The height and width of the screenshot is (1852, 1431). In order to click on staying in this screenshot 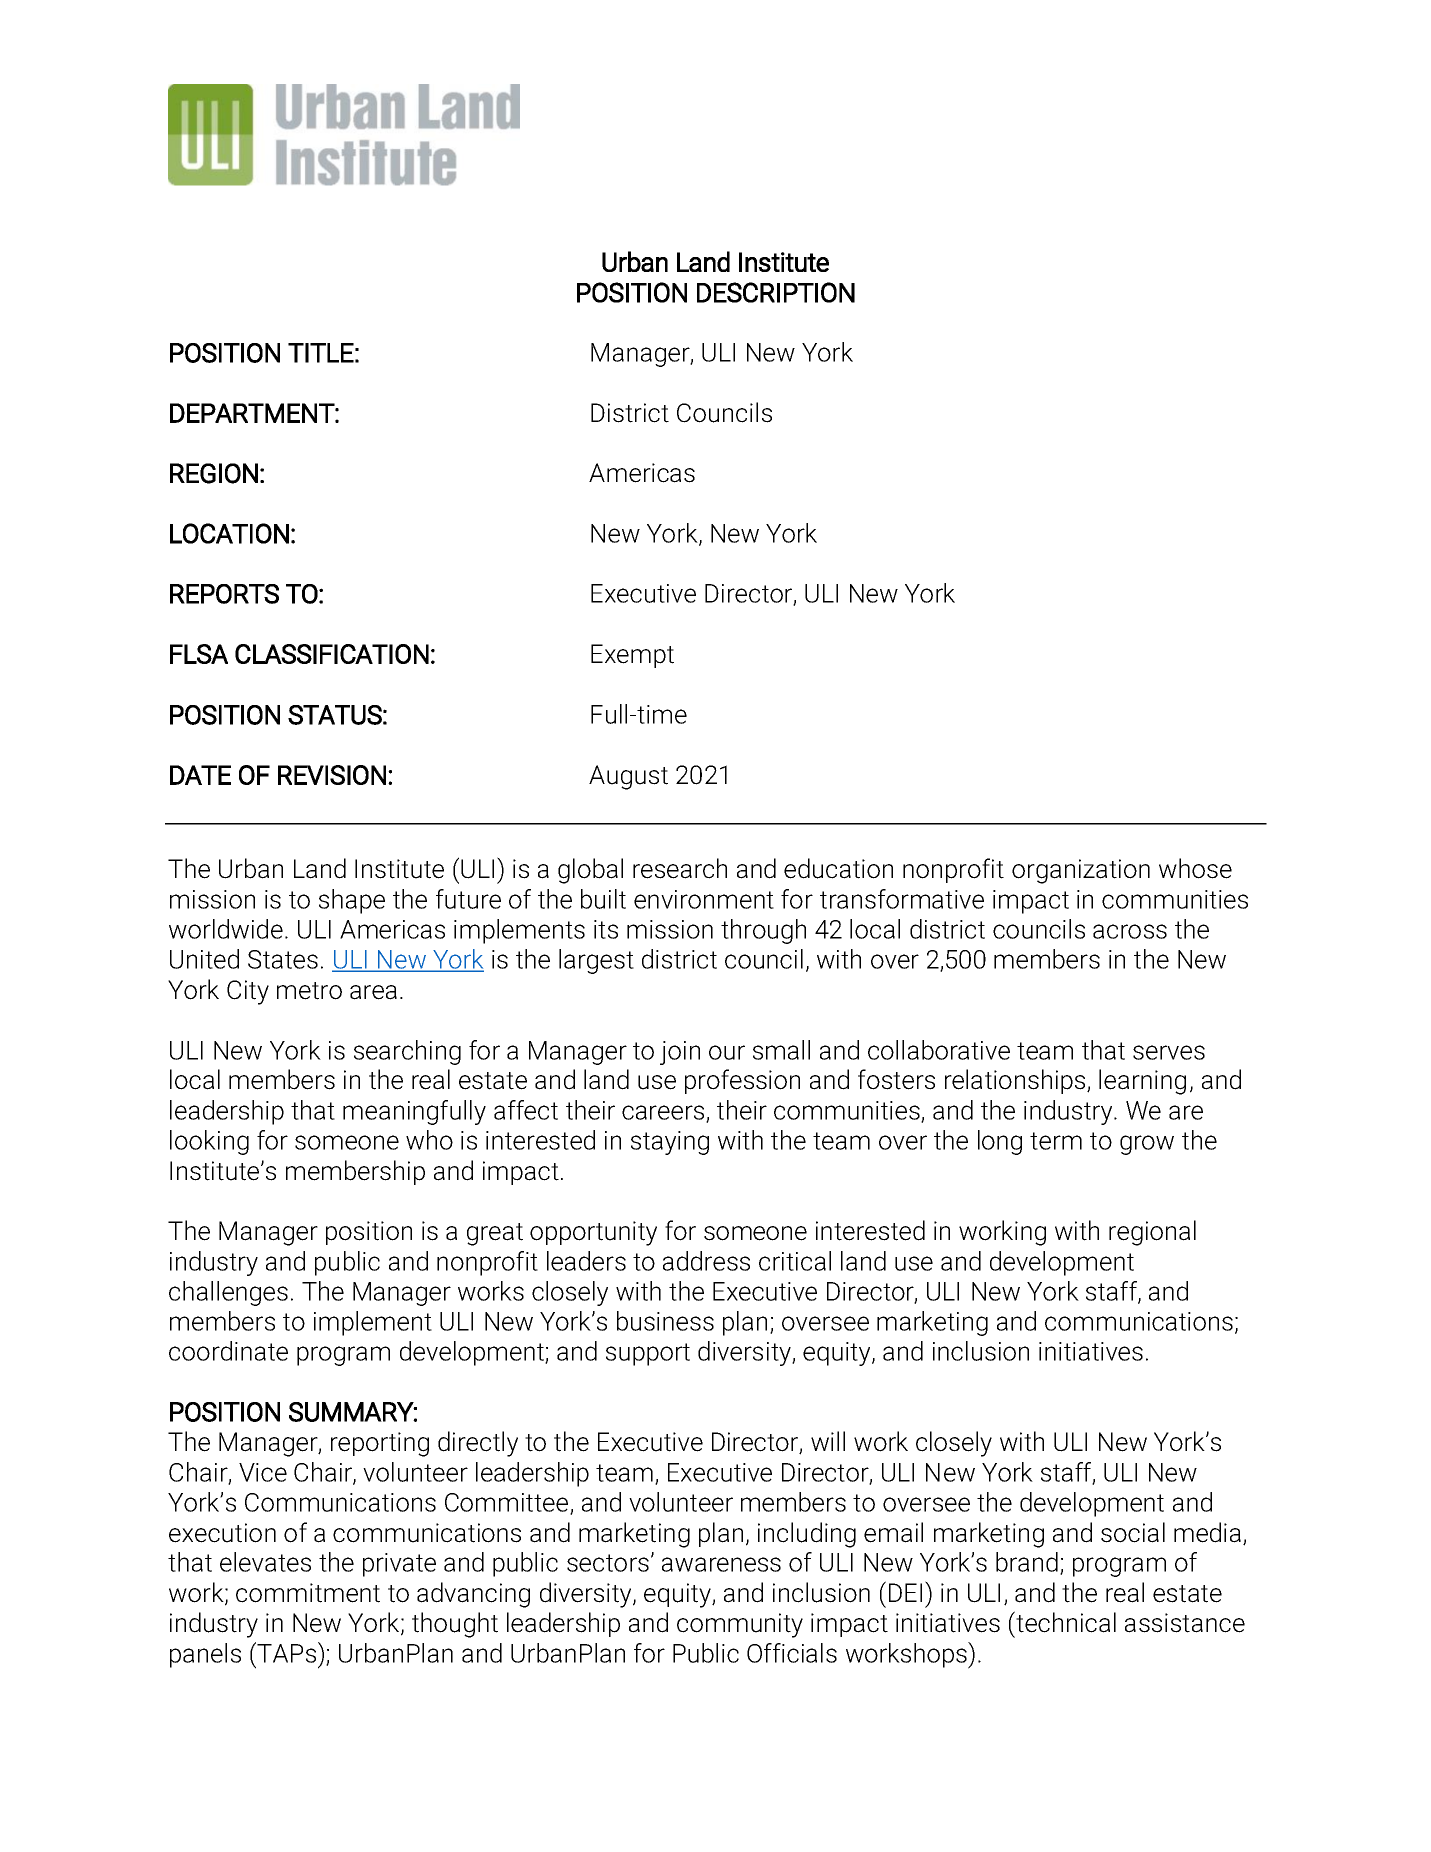, I will do `click(670, 1143)`.
